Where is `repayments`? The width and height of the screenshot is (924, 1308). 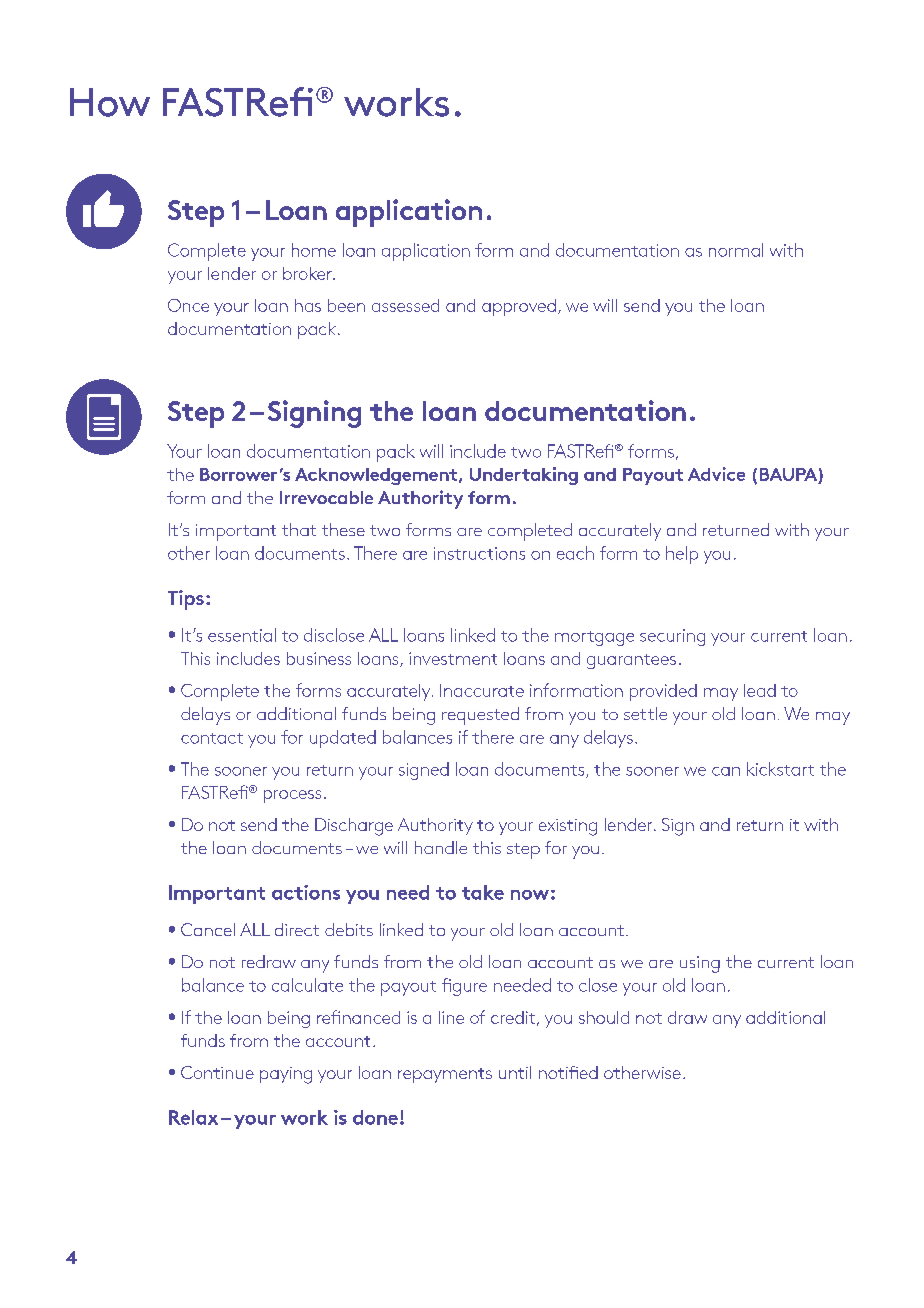
repayments is located at coordinates (445, 1075).
